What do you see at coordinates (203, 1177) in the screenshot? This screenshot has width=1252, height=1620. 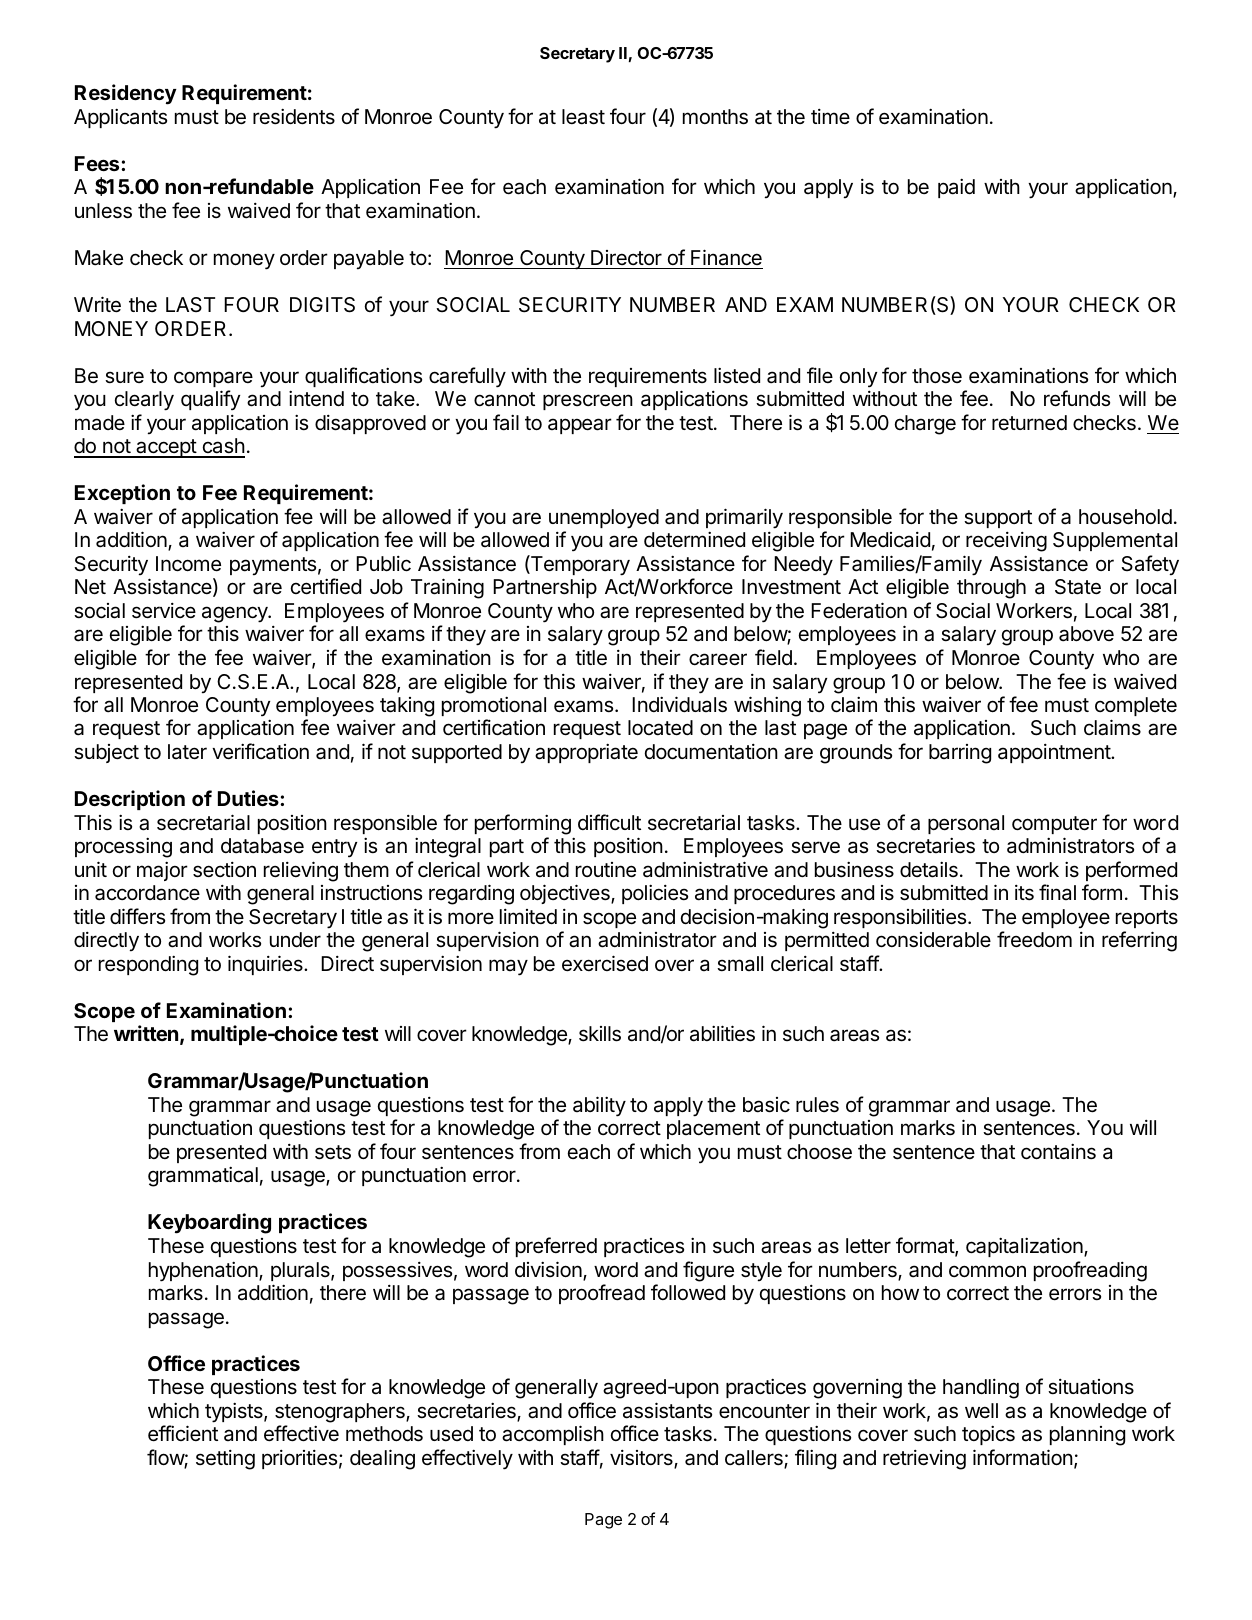 I see `grammatical` at bounding box center [203, 1177].
